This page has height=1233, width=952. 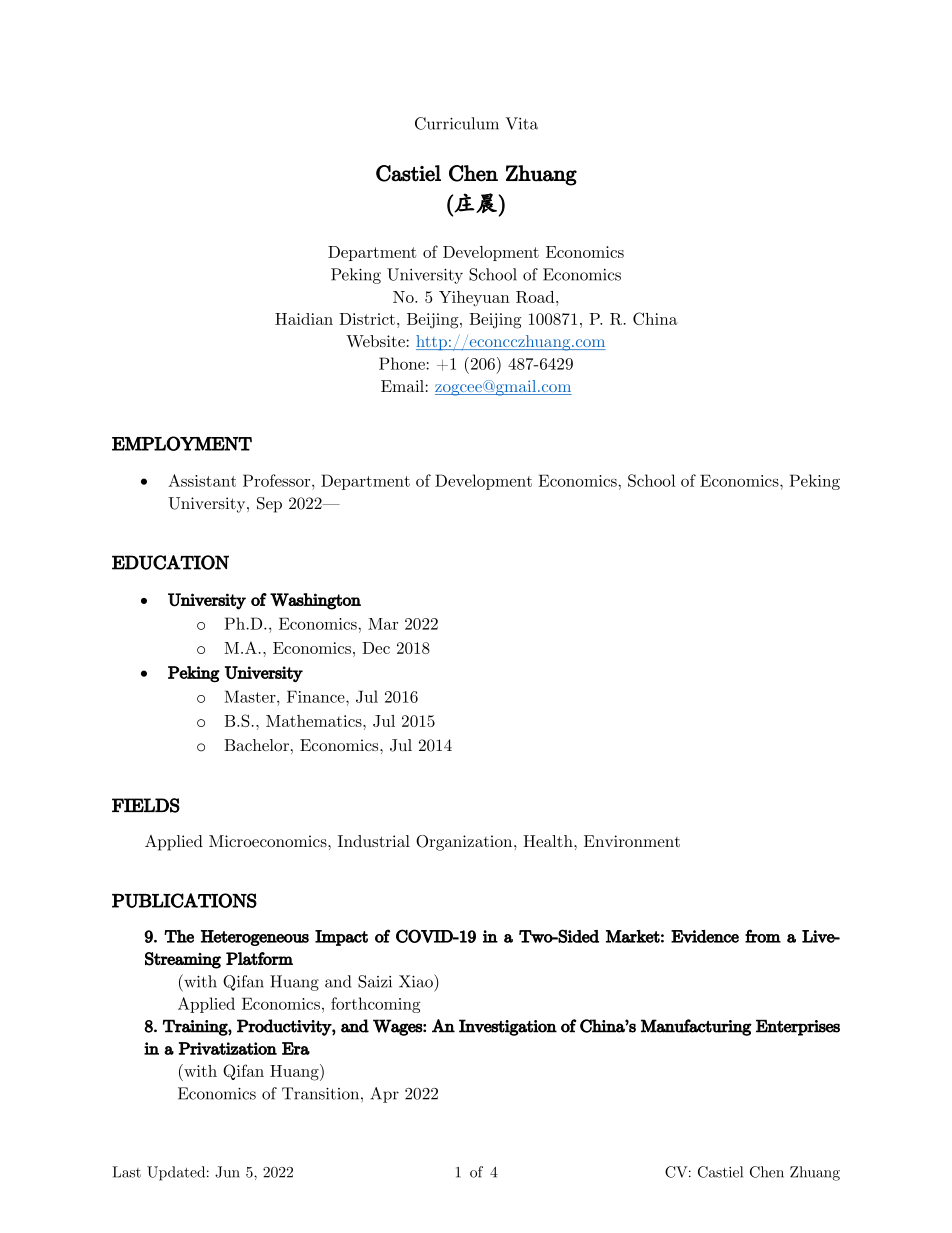 What do you see at coordinates (376, 648) in the page?
I see `Dec` at bounding box center [376, 648].
